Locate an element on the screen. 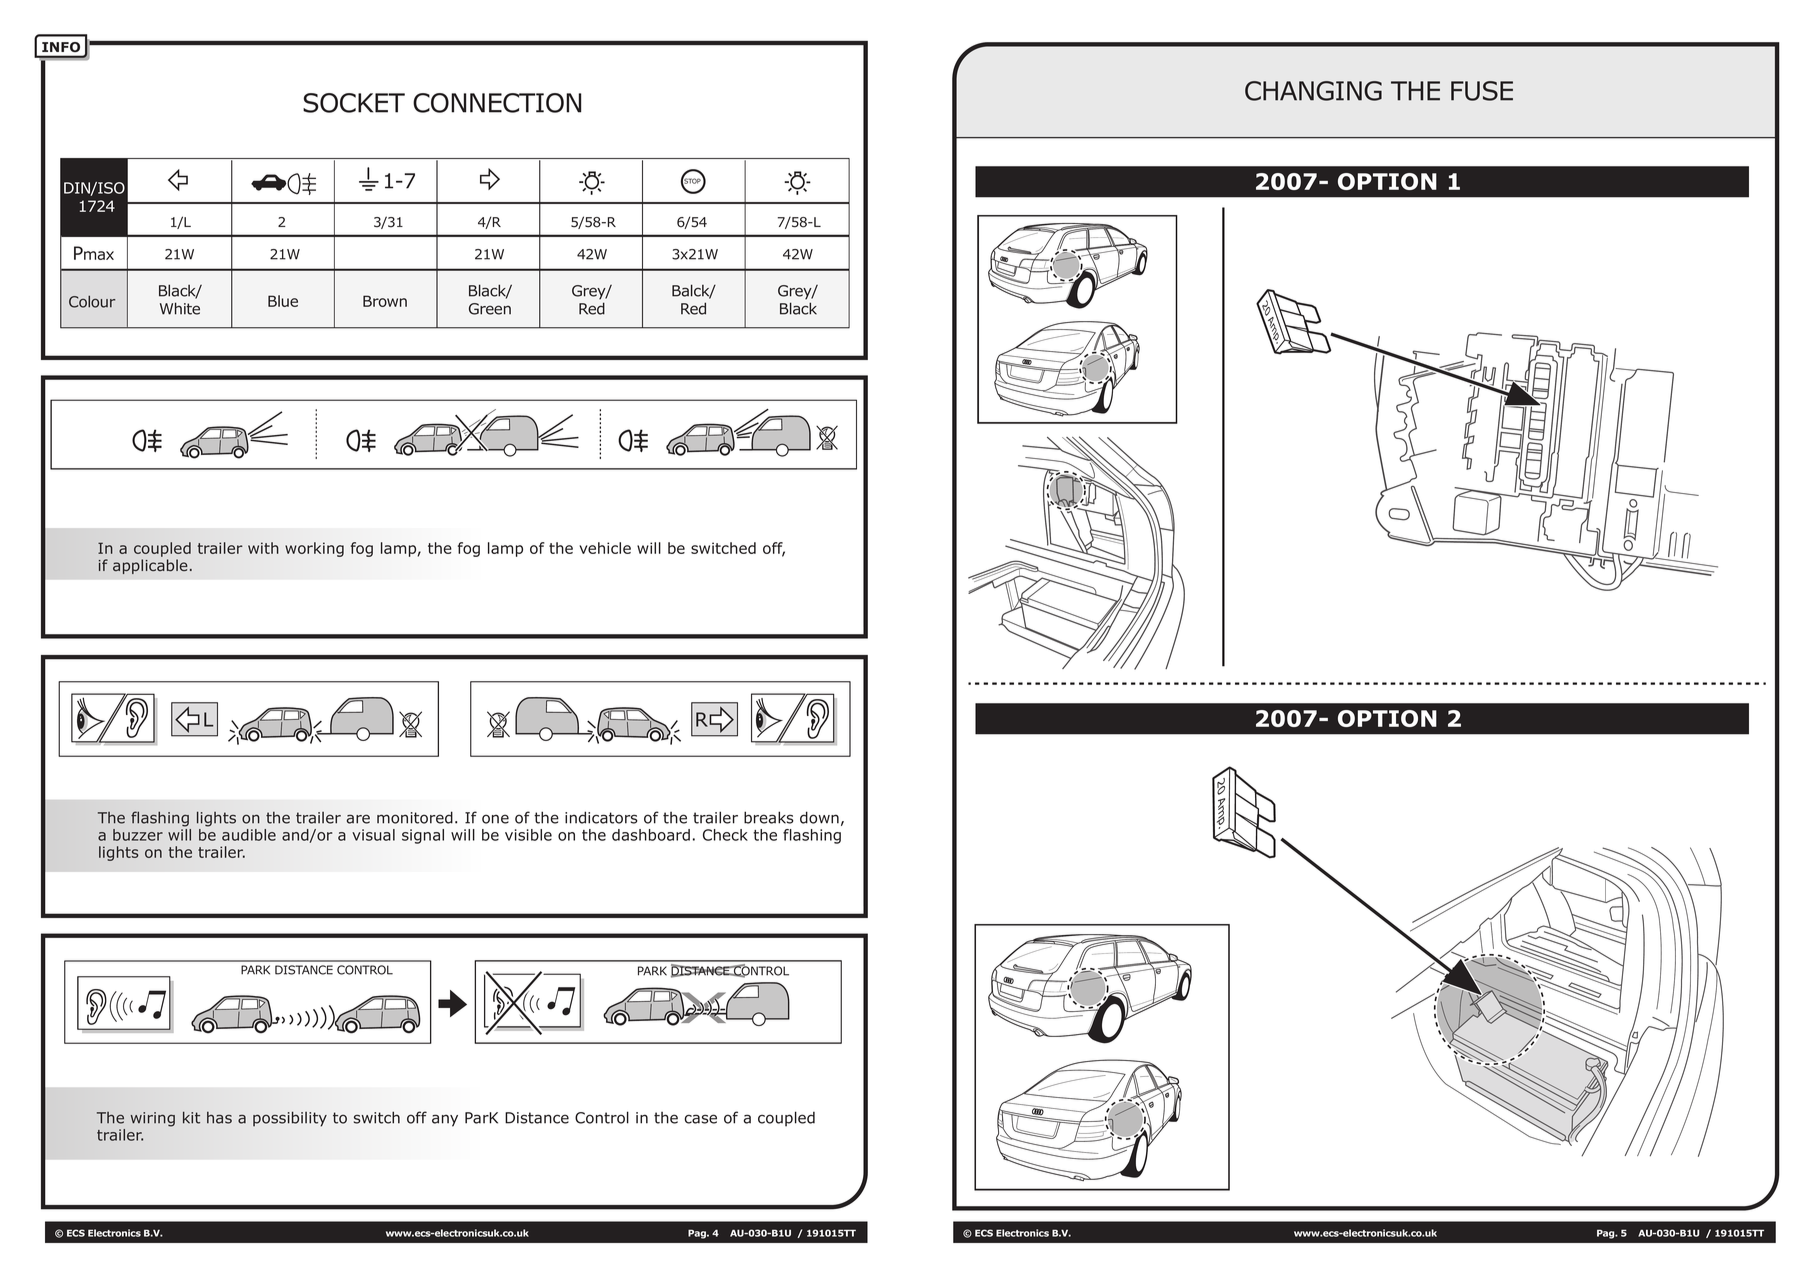 This screenshot has width=1819, height=1286. CHANGING is located at coordinates (1313, 91).
